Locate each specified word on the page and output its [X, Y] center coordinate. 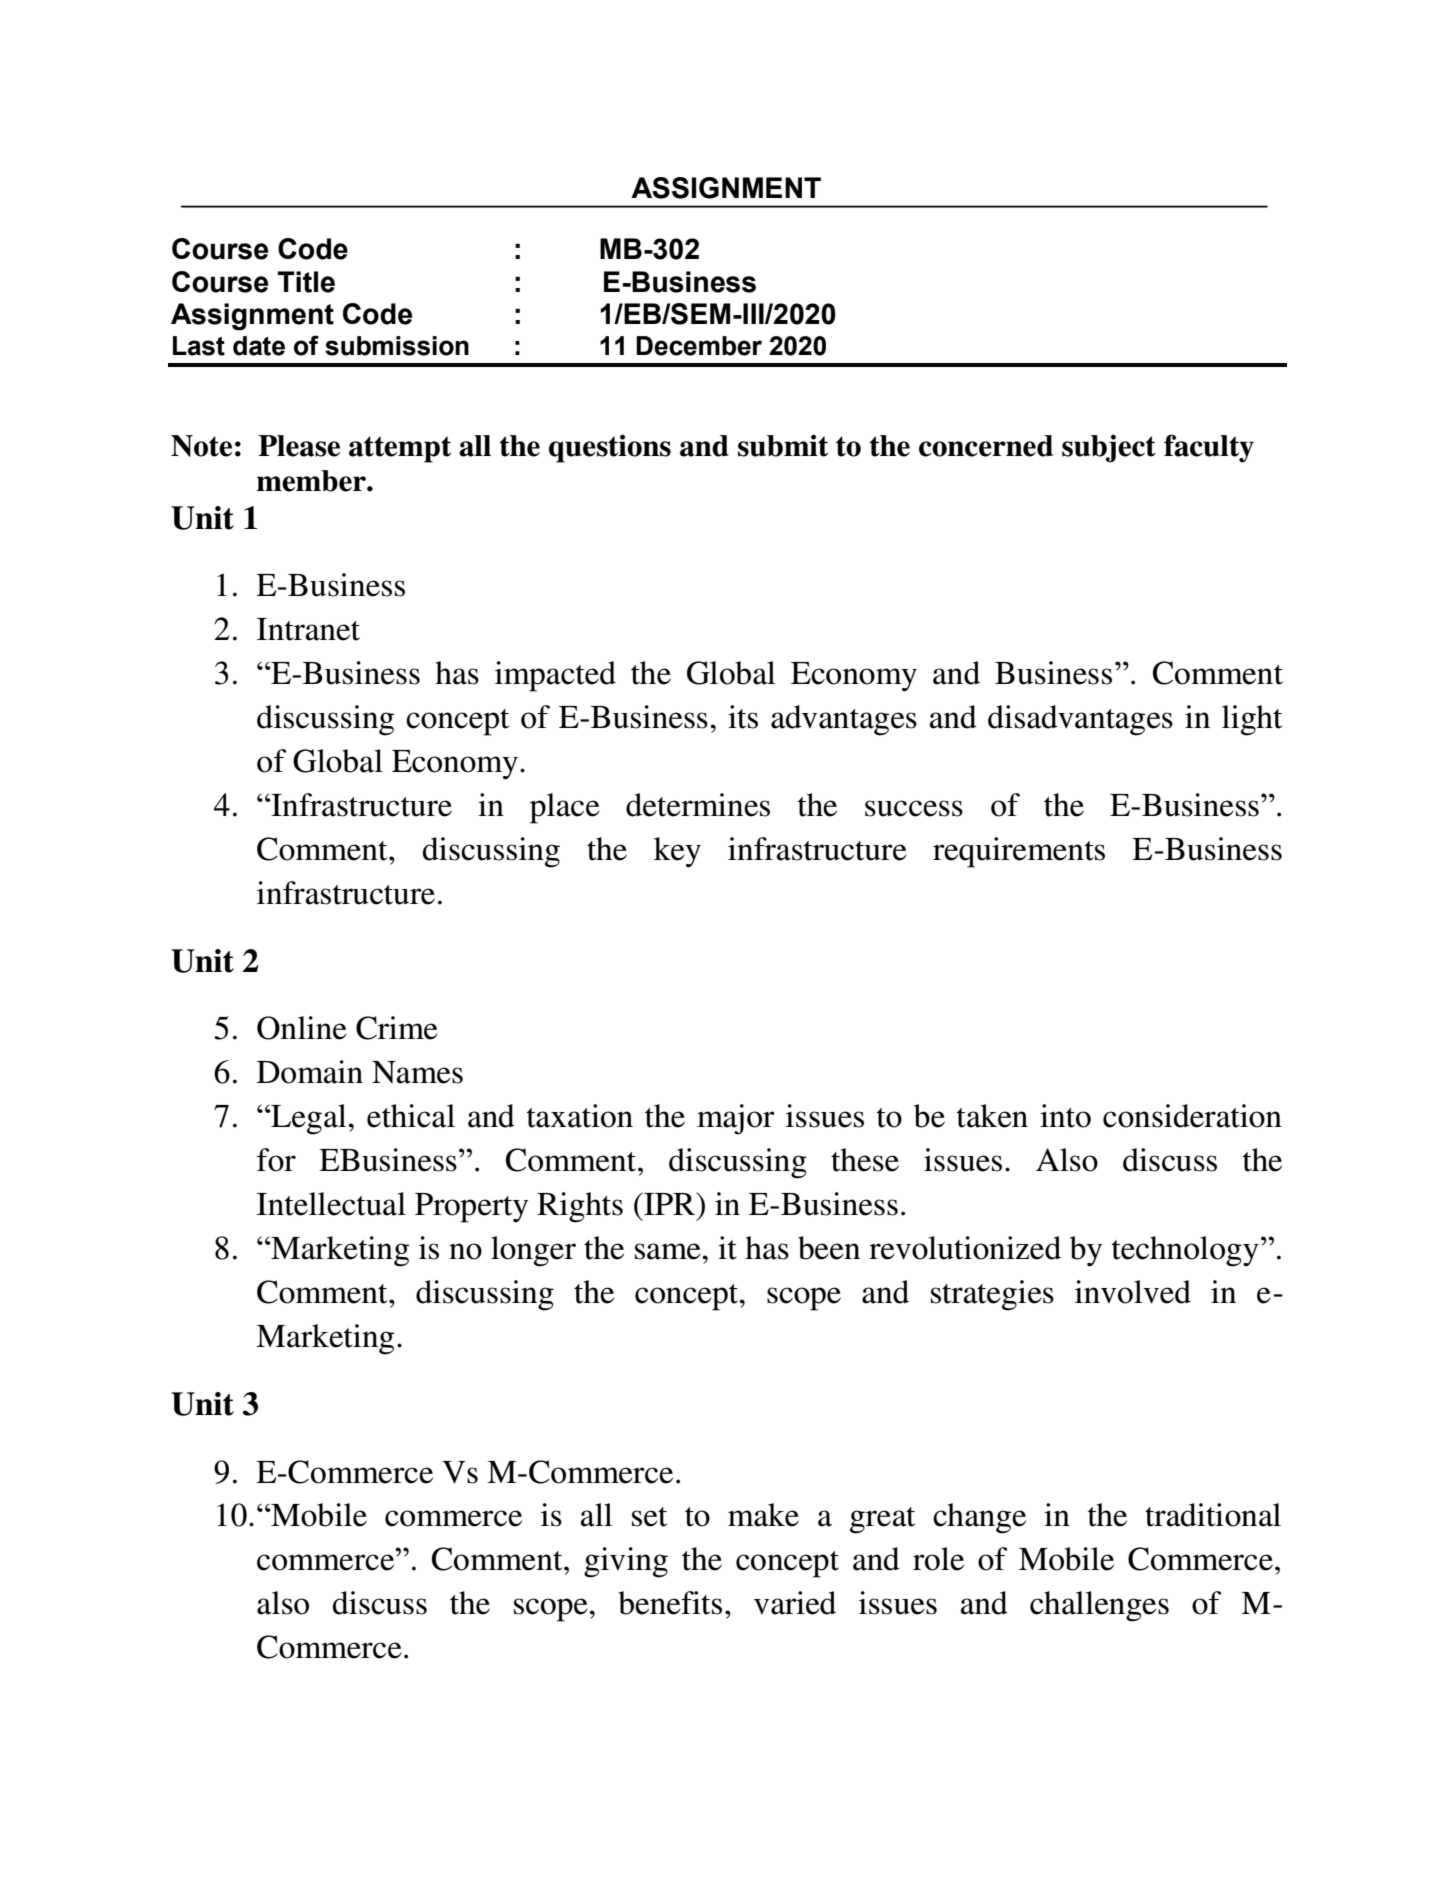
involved [1133, 1292]
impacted [555, 676]
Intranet [308, 629]
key [677, 852]
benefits [670, 1603]
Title [306, 282]
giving [626, 1562]
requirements [1019, 852]
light [1252, 720]
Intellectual [331, 1204]
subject [1109, 448]
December [699, 346]
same [669, 1251]
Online [302, 1028]
